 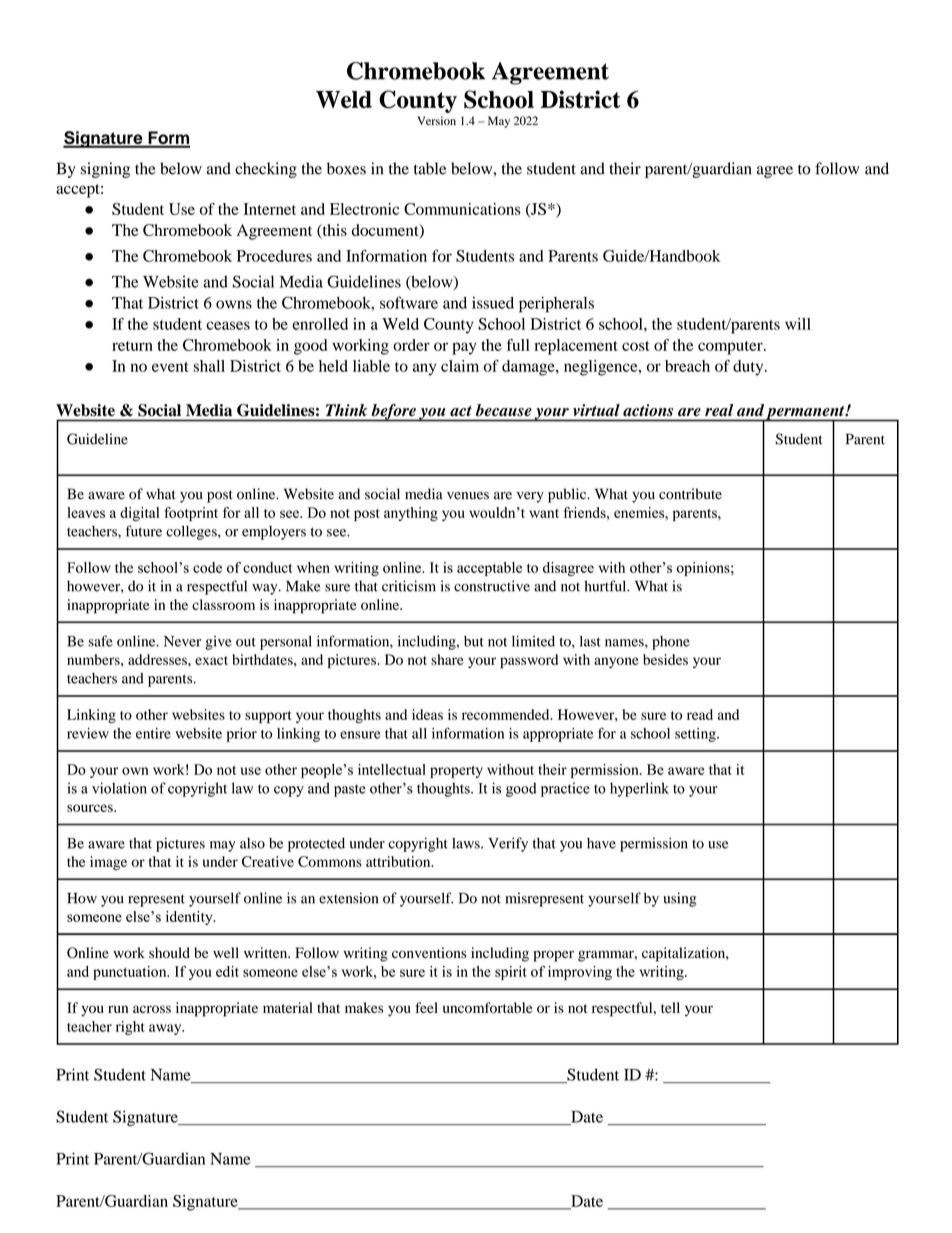 I want to click on signing, so click(x=105, y=170).
